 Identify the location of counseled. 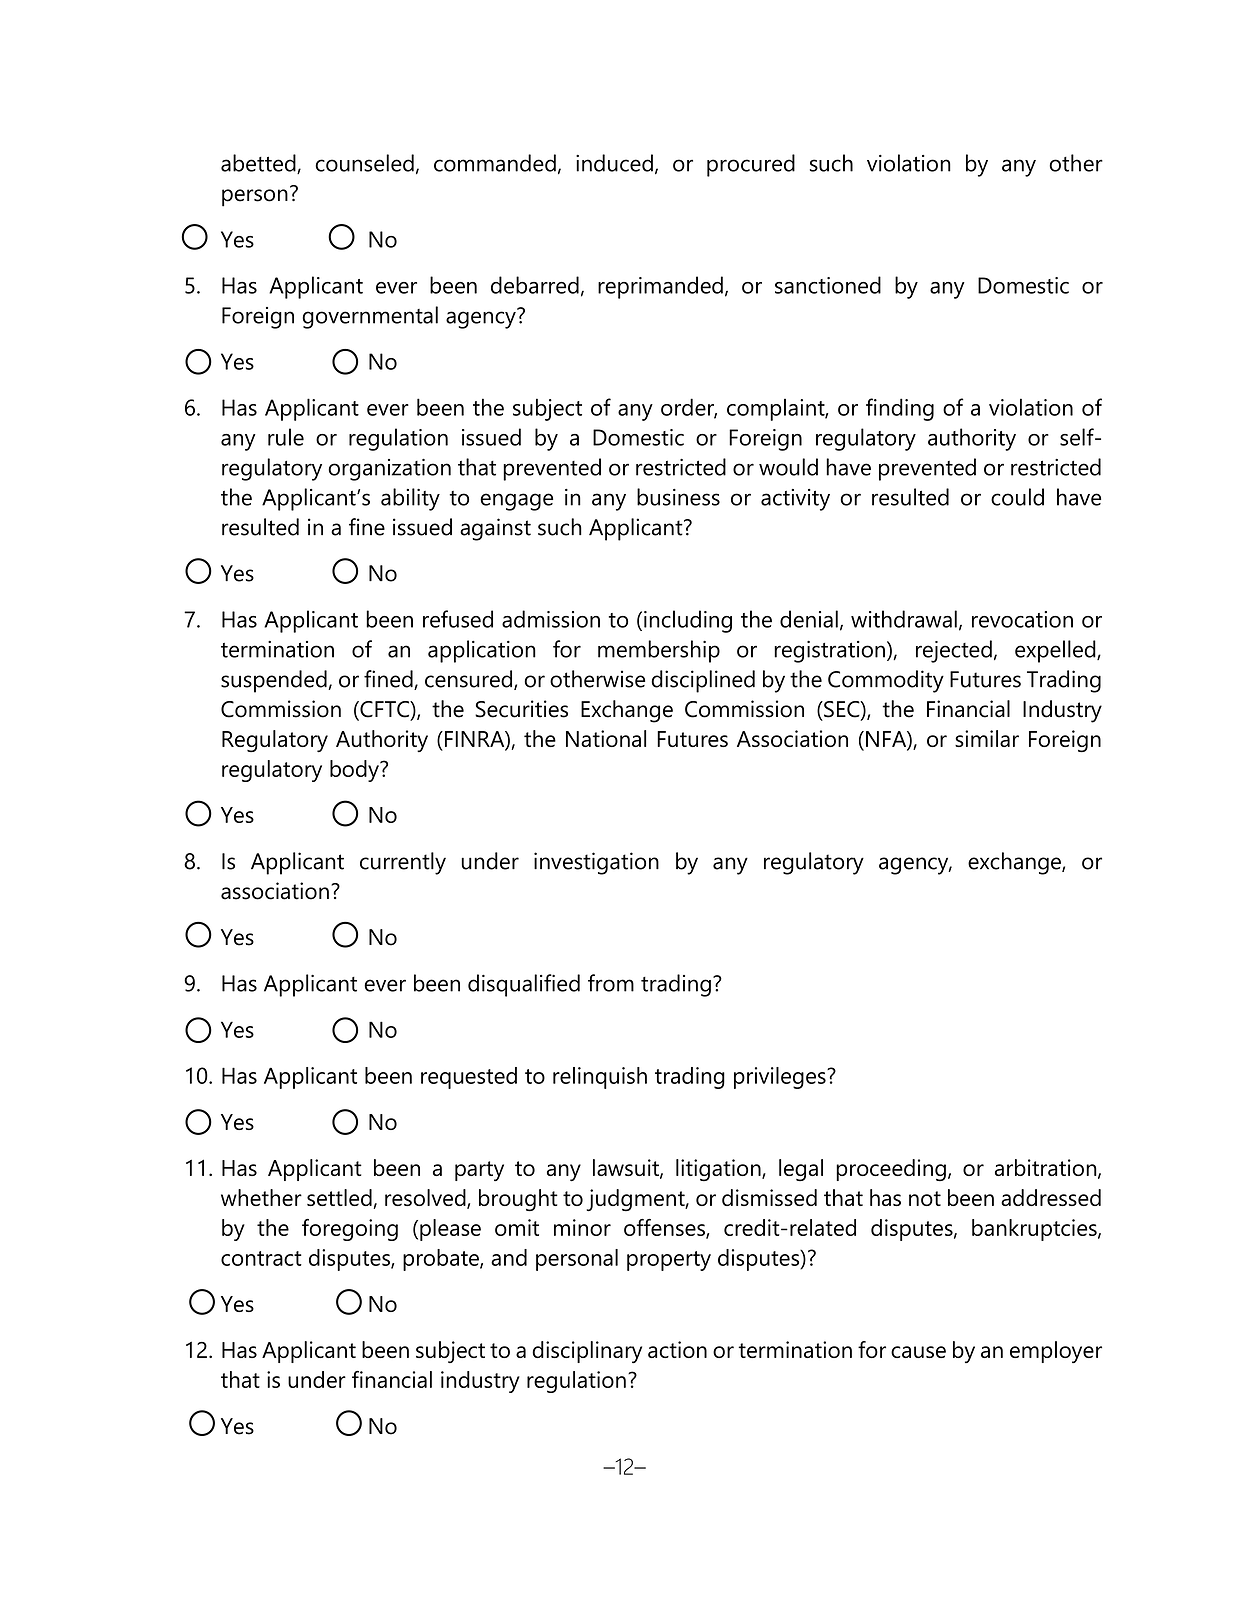
(364, 163).
